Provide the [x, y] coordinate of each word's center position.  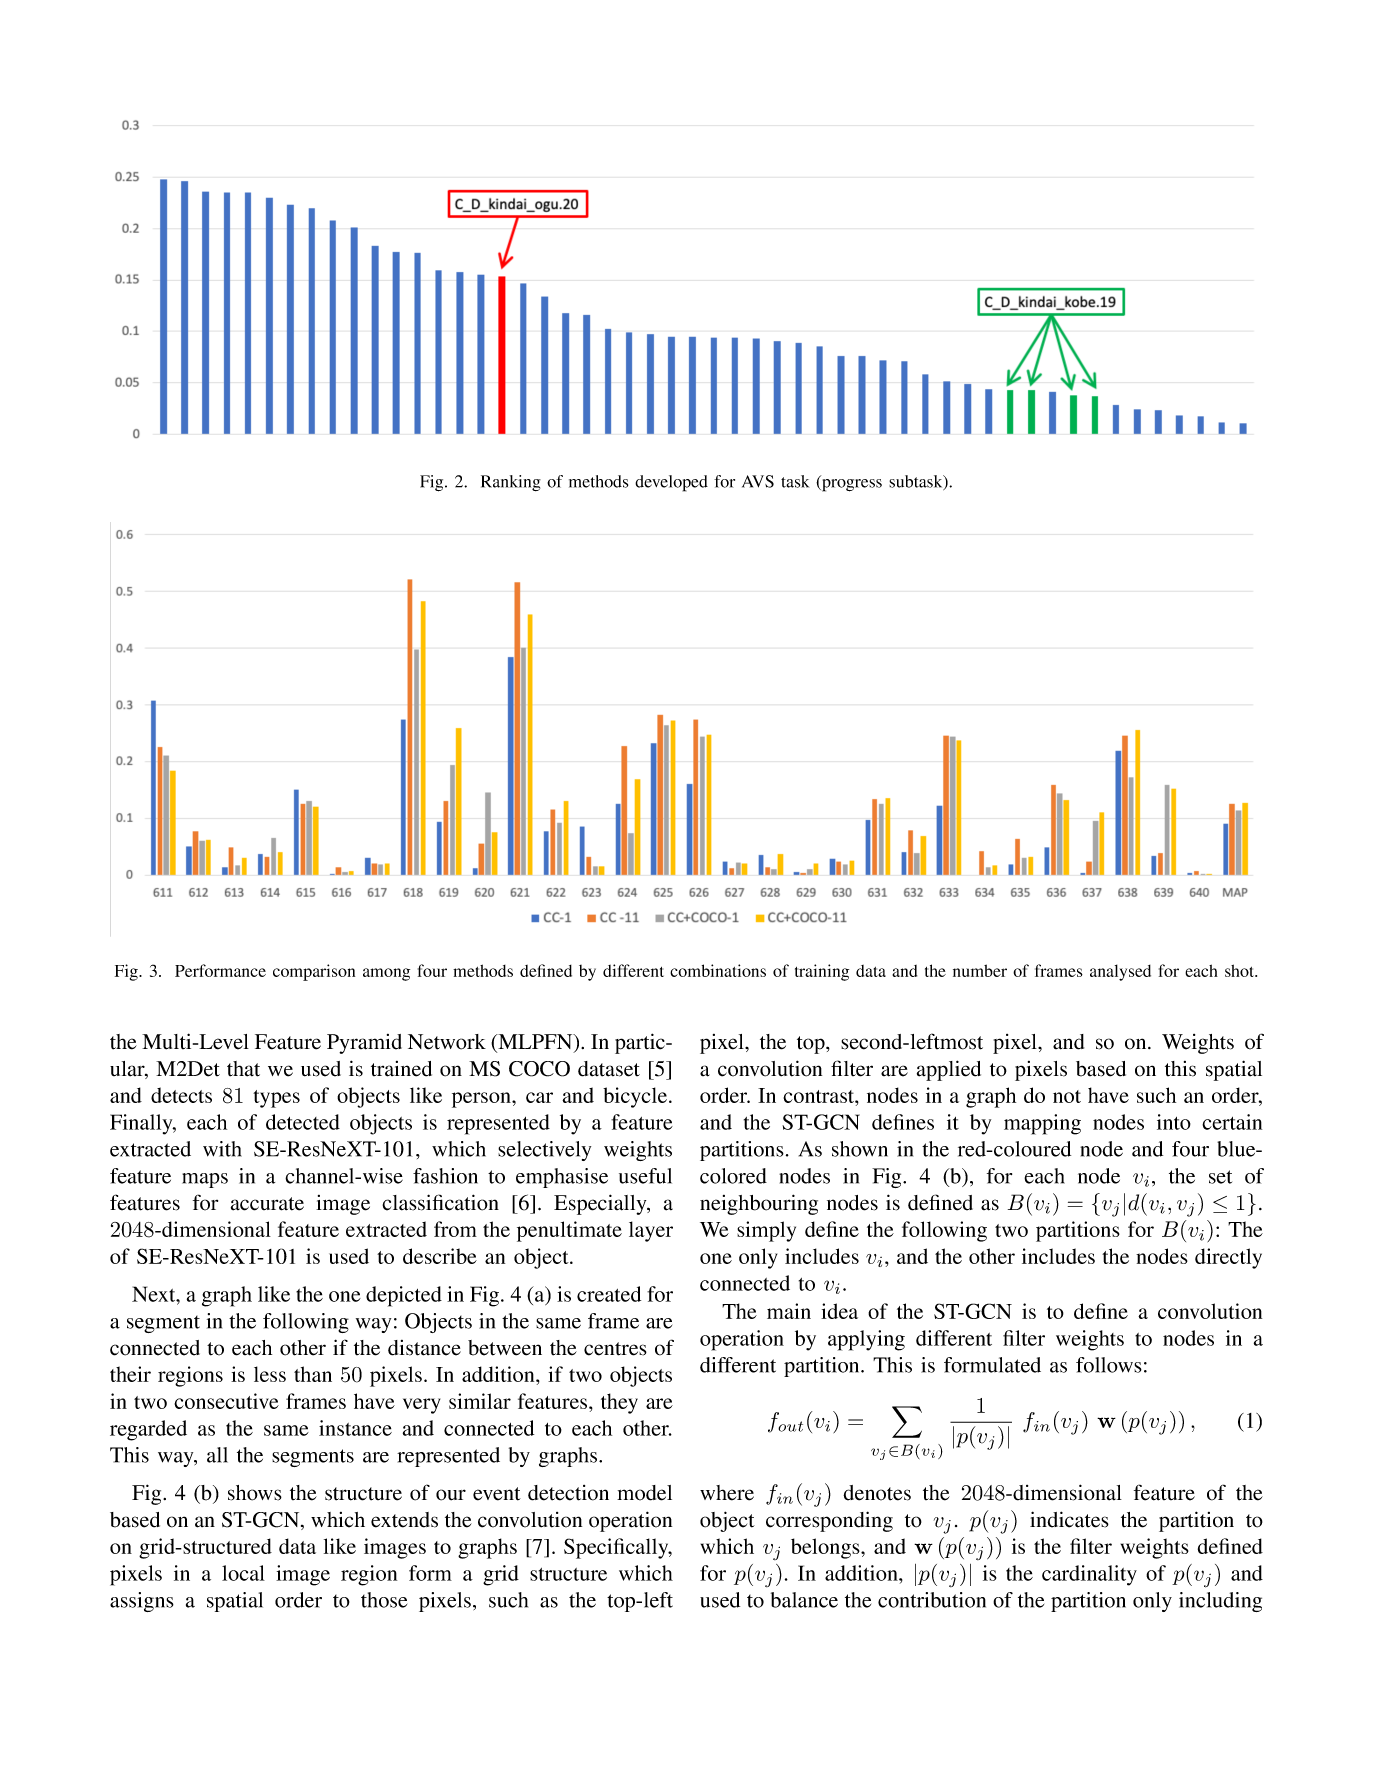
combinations [718, 970]
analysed [1120, 972]
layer [651, 1231]
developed [671, 483]
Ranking [511, 483]
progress [851, 485]
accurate [267, 1204]
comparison [314, 972]
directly [1228, 1258]
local [243, 1573]
